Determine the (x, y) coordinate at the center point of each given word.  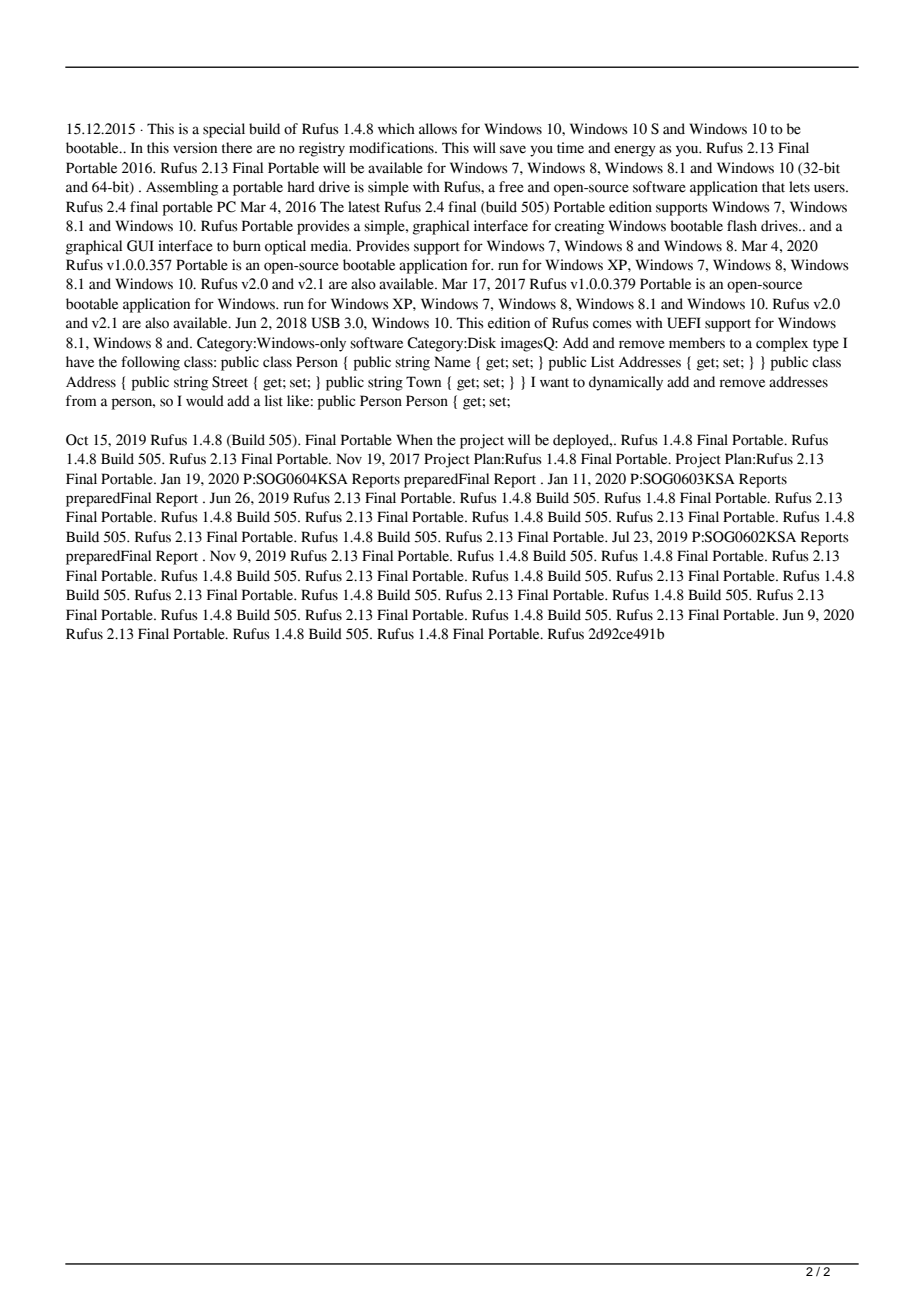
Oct (77, 440)
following (150, 363)
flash (742, 226)
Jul (620, 537)
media (331, 246)
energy (635, 151)
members (697, 343)
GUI (140, 246)
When (414, 440)
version (195, 148)
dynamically (626, 383)
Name (452, 362)
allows (438, 129)
